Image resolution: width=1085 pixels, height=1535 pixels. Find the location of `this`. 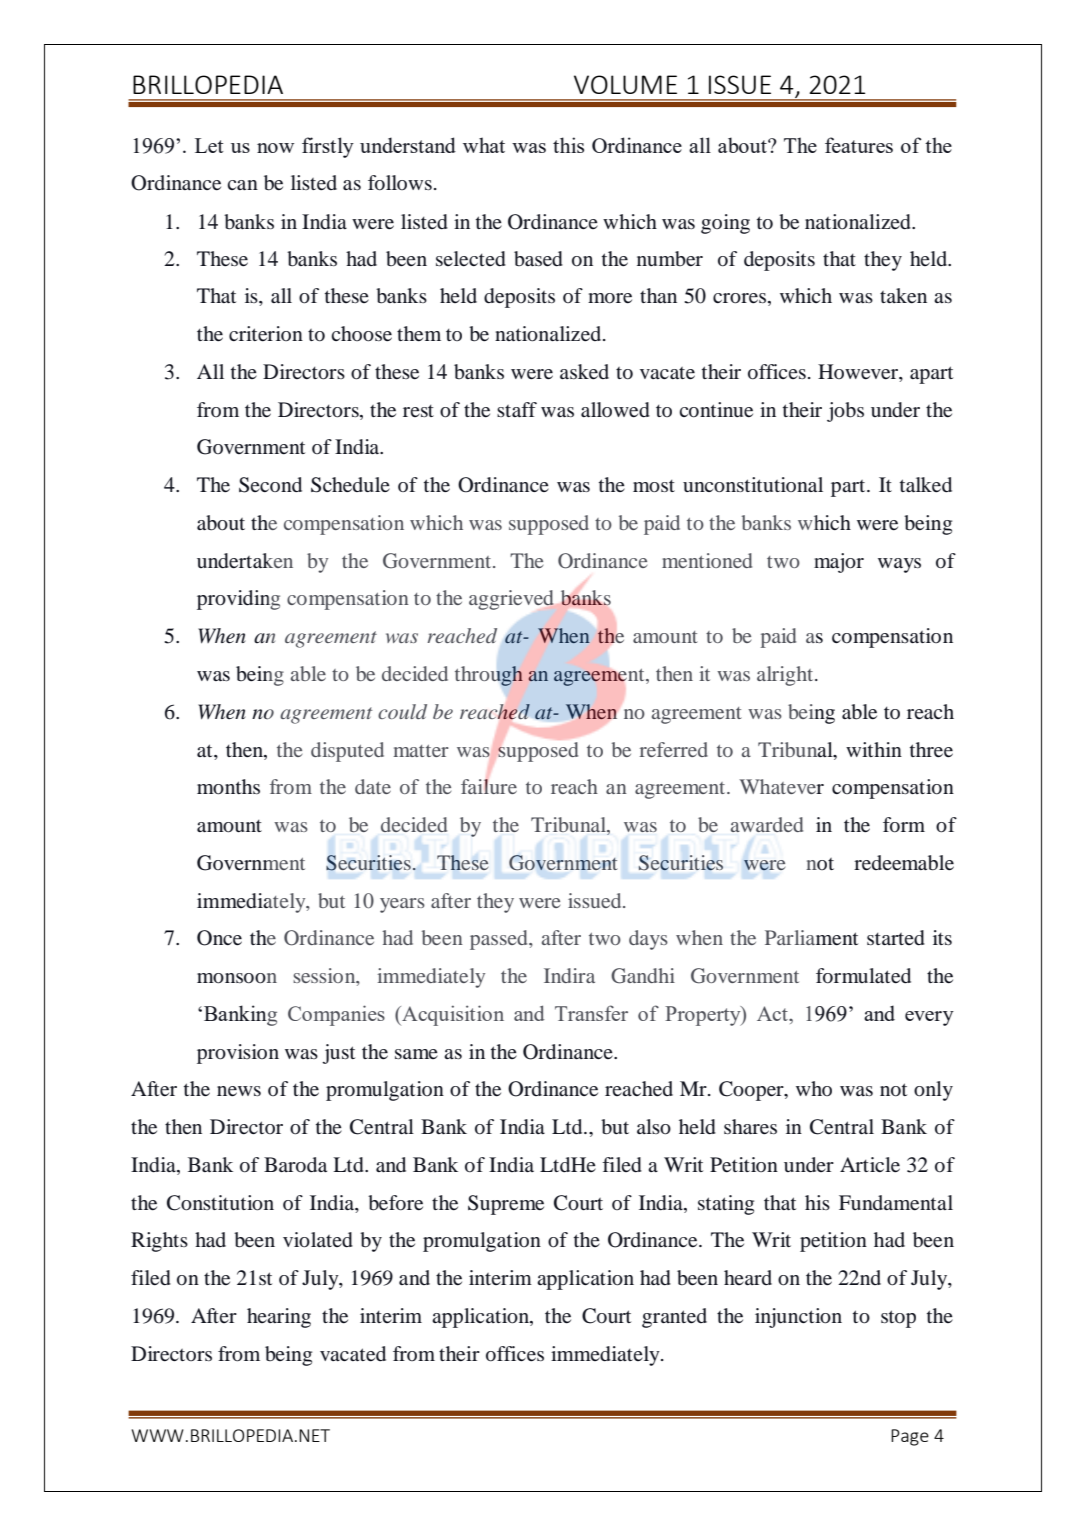

this is located at coordinates (568, 145).
